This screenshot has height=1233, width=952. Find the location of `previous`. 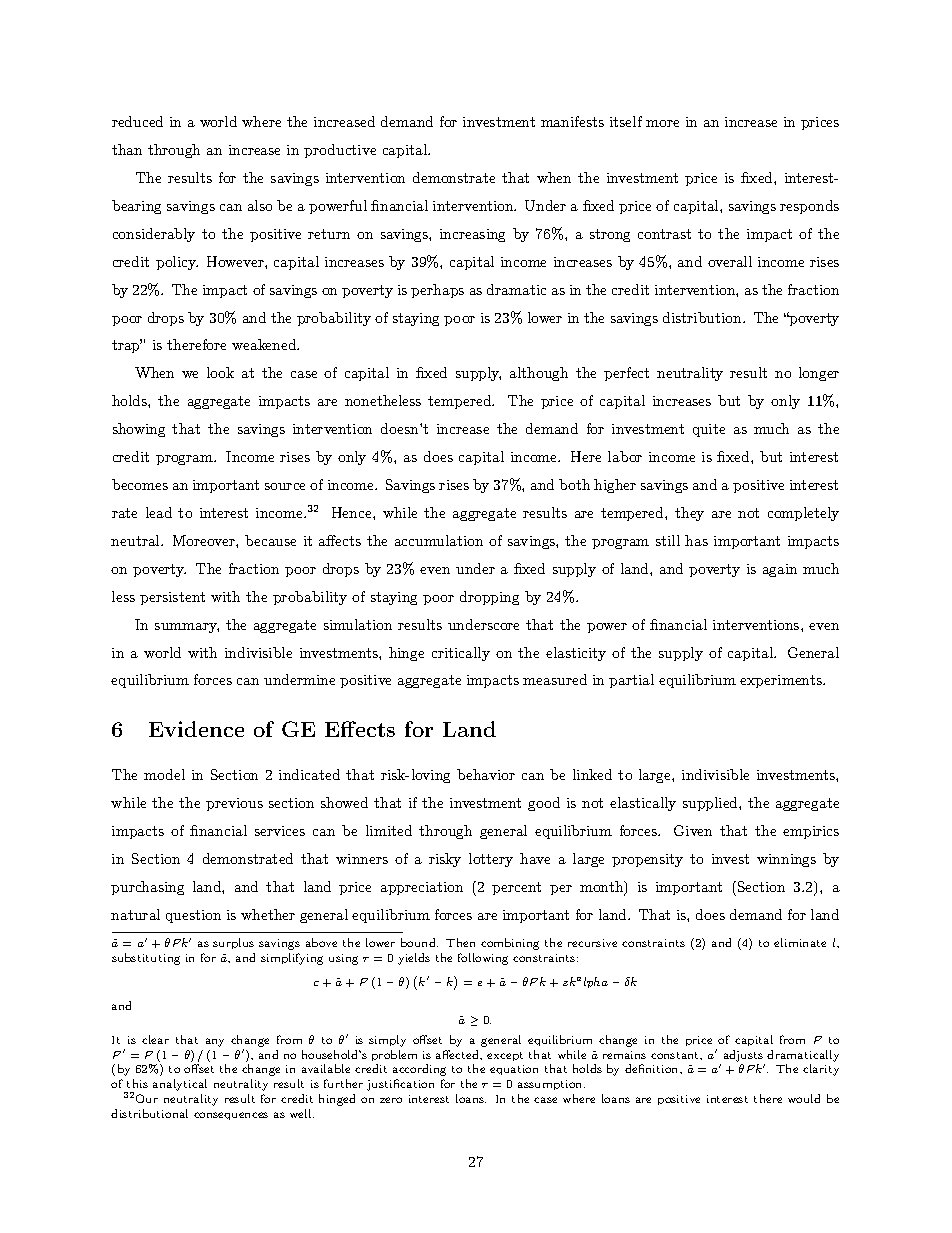

previous is located at coordinates (234, 804).
